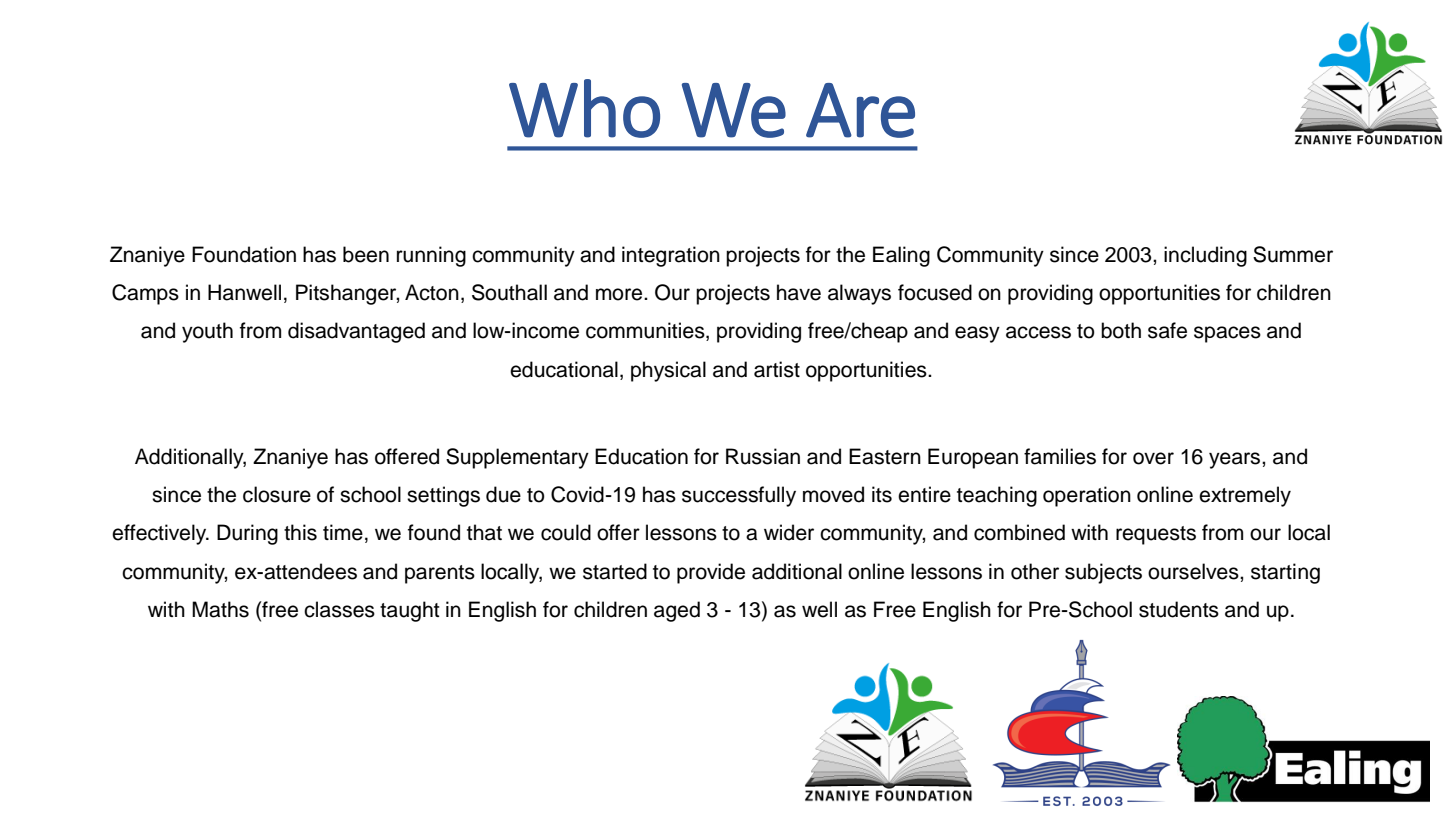 This screenshot has height=819, width=1456. What do you see at coordinates (1179, 609) in the screenshot?
I see `students` at bounding box center [1179, 609].
